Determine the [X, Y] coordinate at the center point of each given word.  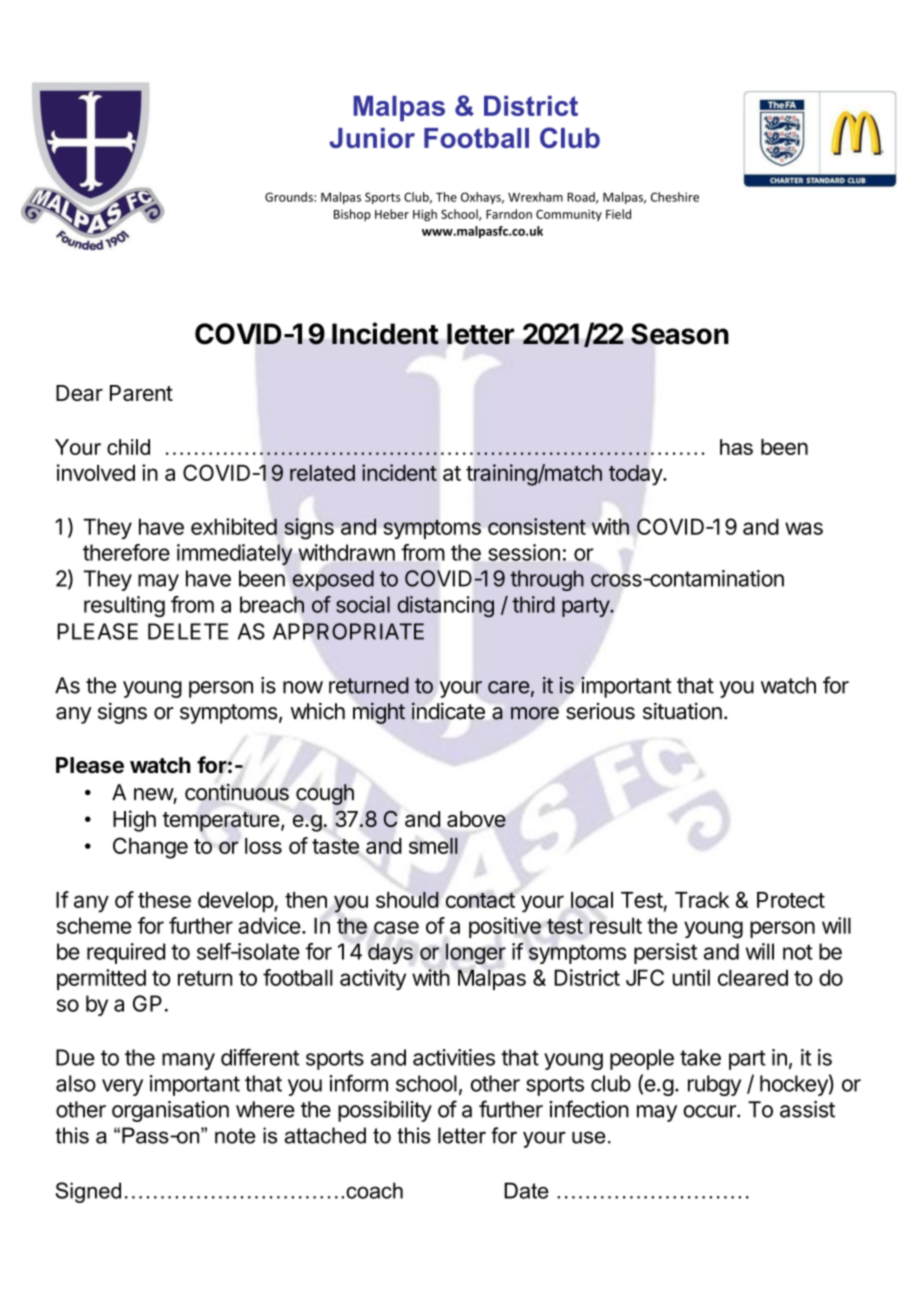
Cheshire [675, 197]
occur [710, 1111]
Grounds [290, 197]
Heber [392, 214]
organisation [170, 1111]
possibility [385, 1111]
